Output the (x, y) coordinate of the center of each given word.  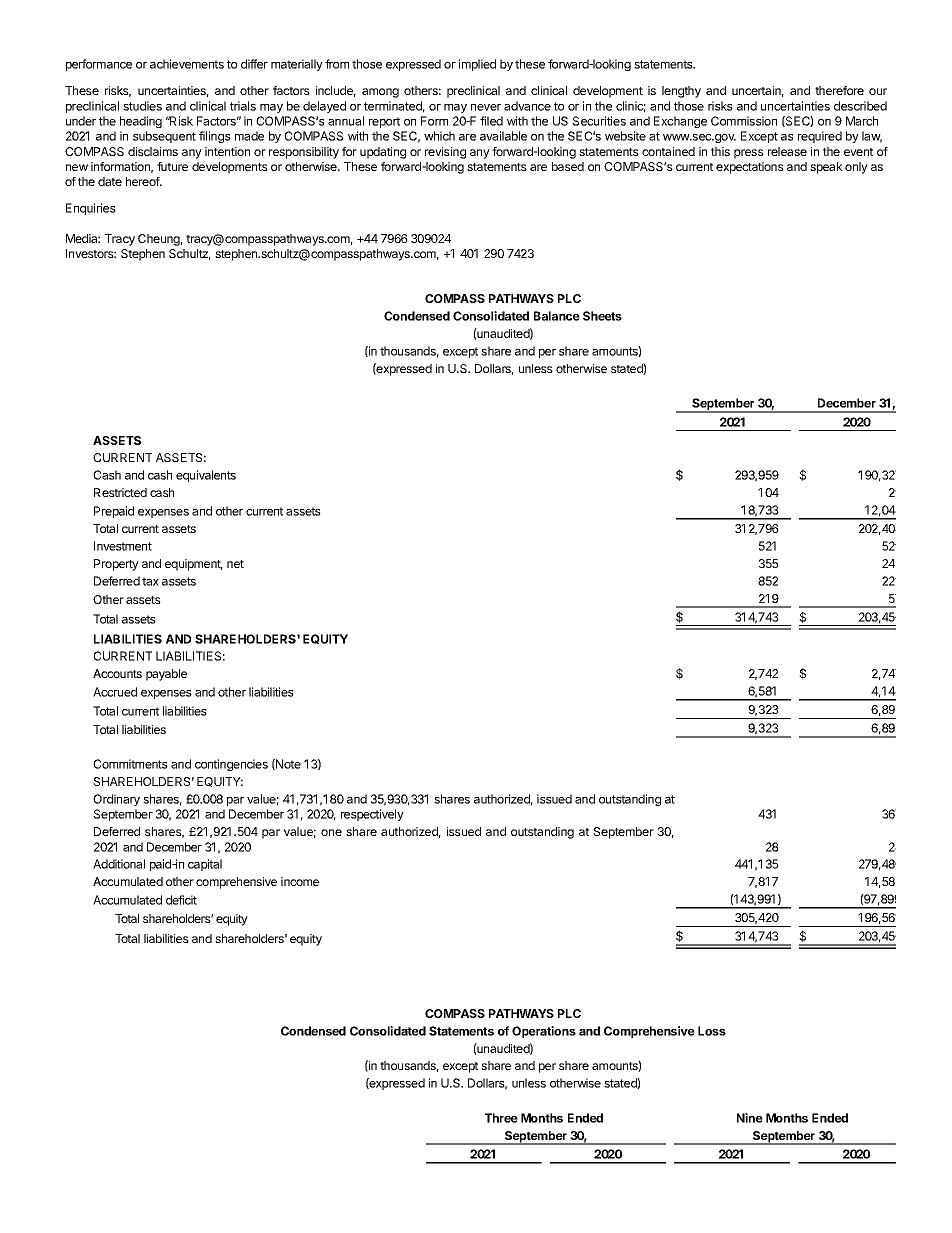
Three (501, 1118)
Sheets (602, 316)
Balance (557, 316)
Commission (744, 121)
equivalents (206, 476)
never (486, 107)
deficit (181, 900)
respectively (372, 815)
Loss (712, 1031)
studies (142, 106)
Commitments (130, 764)
